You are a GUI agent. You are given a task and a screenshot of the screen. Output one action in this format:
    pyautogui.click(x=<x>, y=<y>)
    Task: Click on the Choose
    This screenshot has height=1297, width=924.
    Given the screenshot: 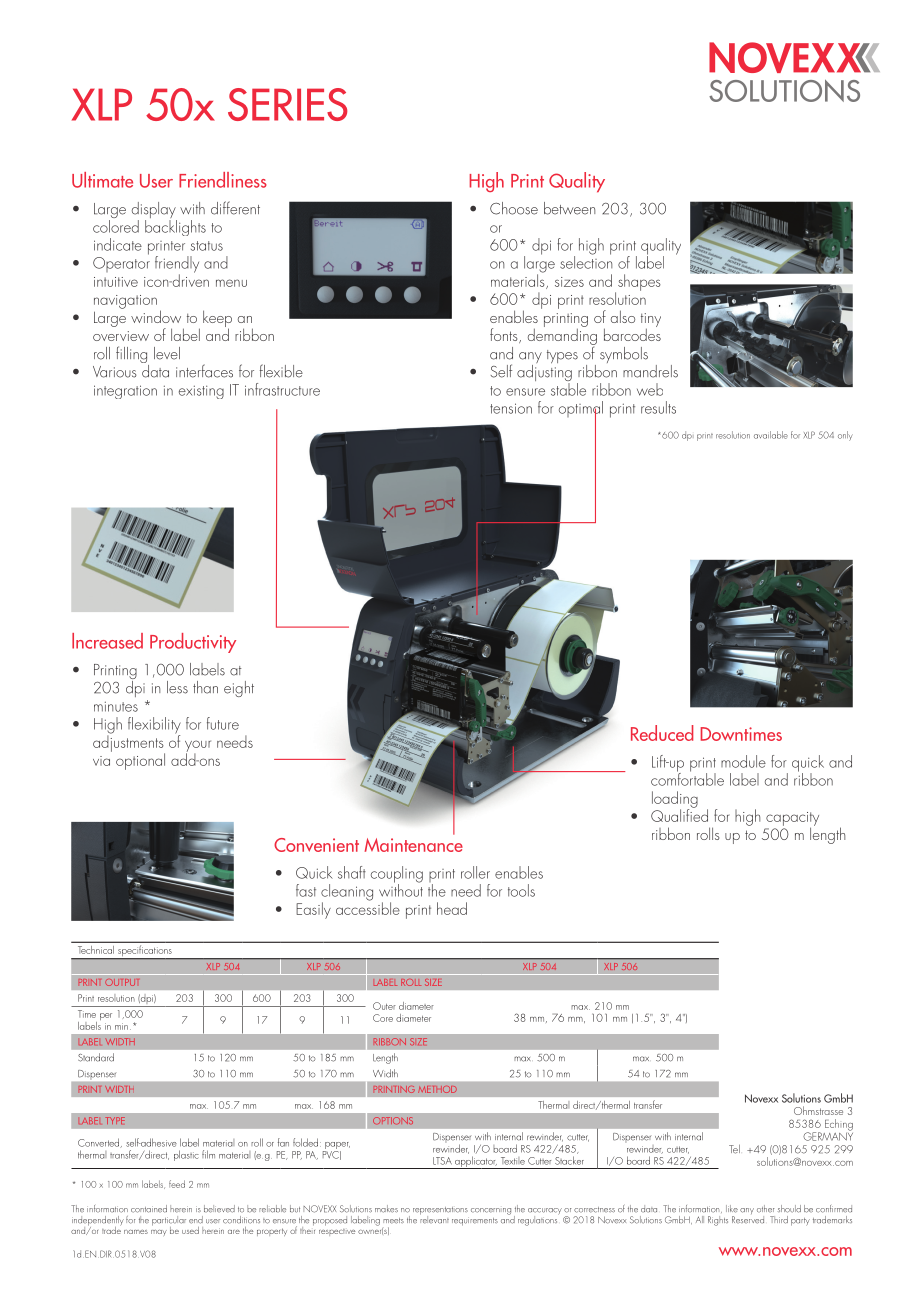 What is the action you would take?
    pyautogui.click(x=514, y=208)
